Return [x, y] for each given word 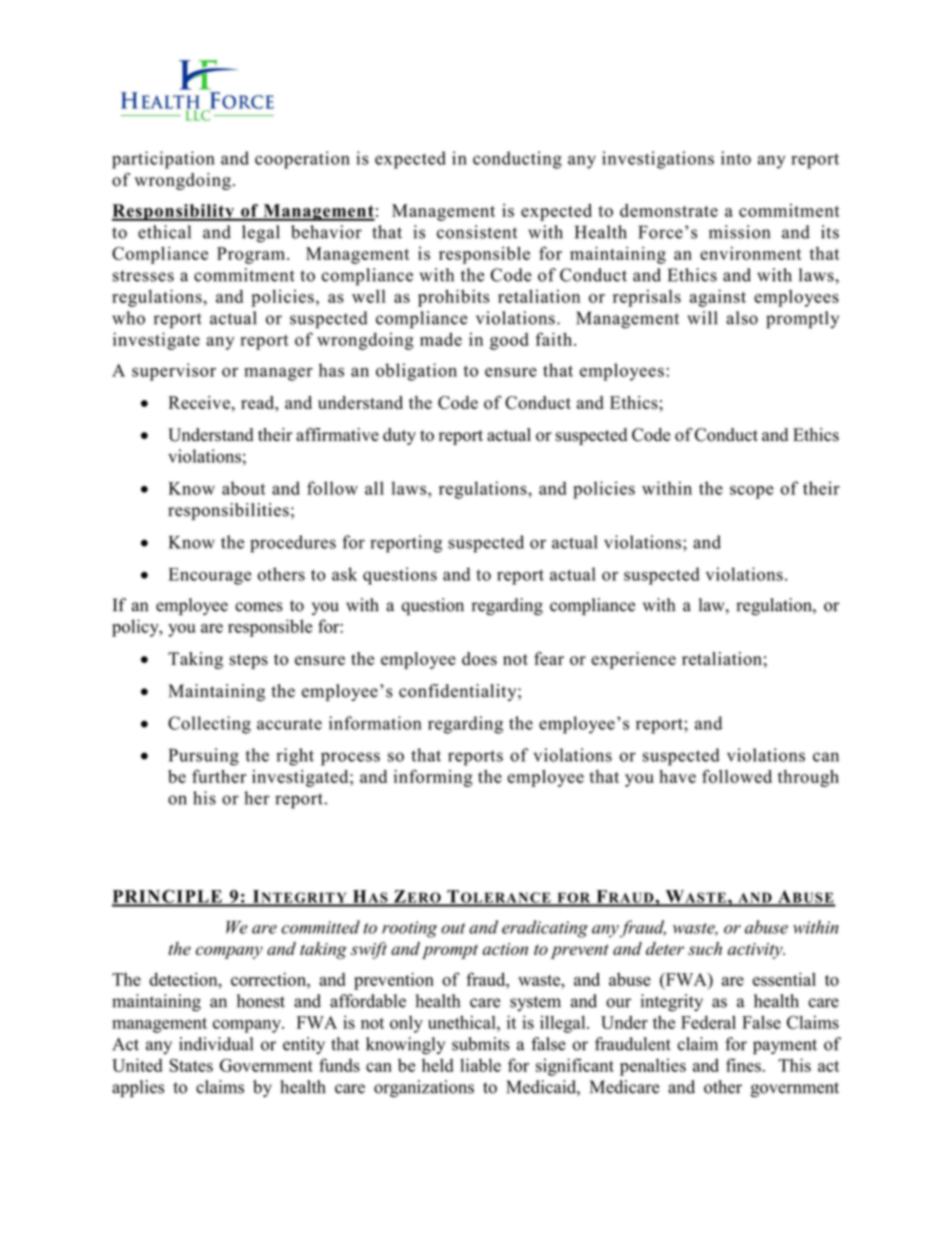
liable [480, 1065]
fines [744, 1065]
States [191, 1065]
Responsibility [174, 212]
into [736, 158]
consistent [477, 232]
